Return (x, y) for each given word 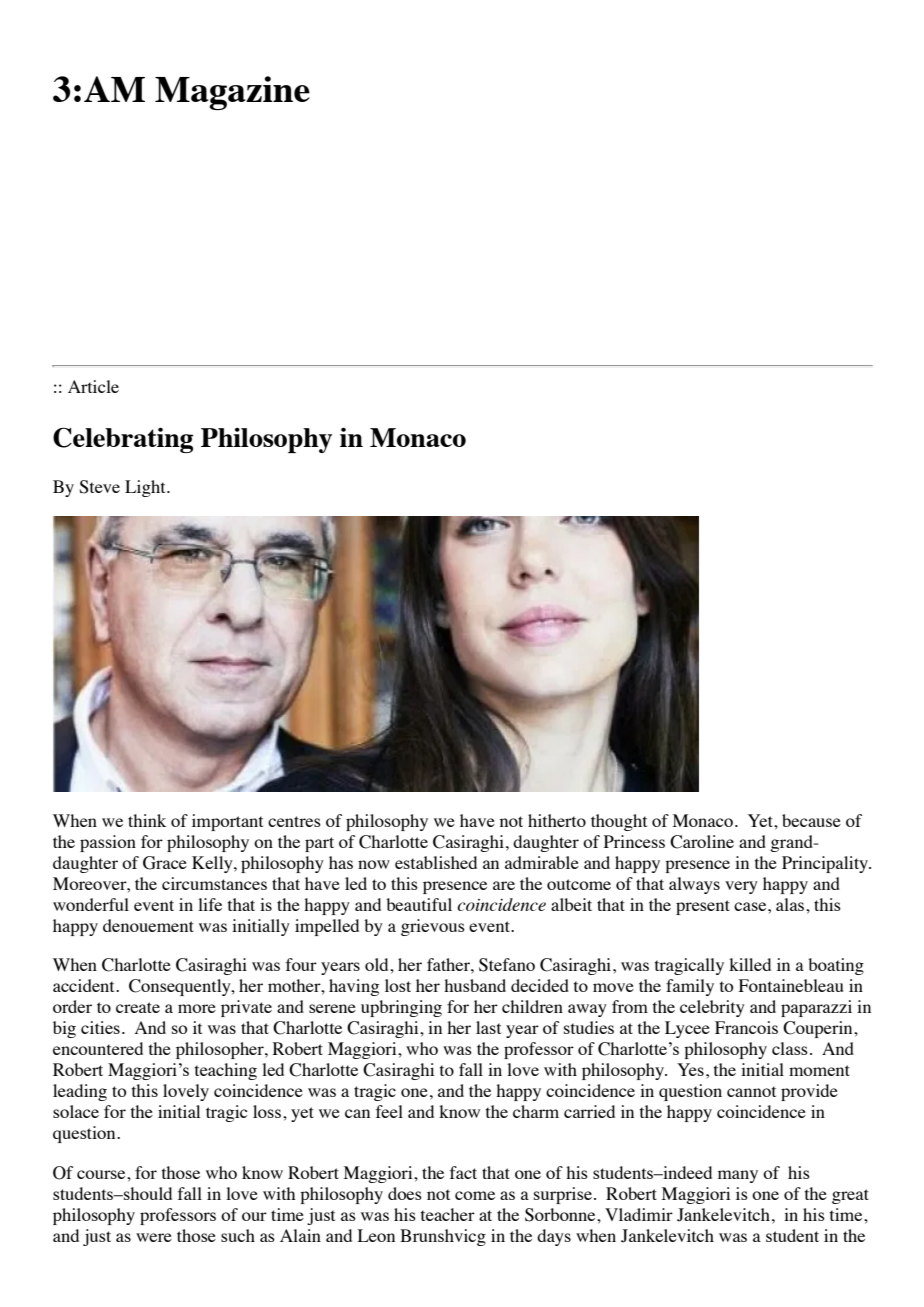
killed (750, 964)
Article (93, 386)
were (154, 1237)
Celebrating (123, 440)
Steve (99, 487)
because (811, 820)
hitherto (557, 820)
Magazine (232, 93)
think (147, 820)
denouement (148, 925)
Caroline (702, 842)
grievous (433, 927)
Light (146, 488)
